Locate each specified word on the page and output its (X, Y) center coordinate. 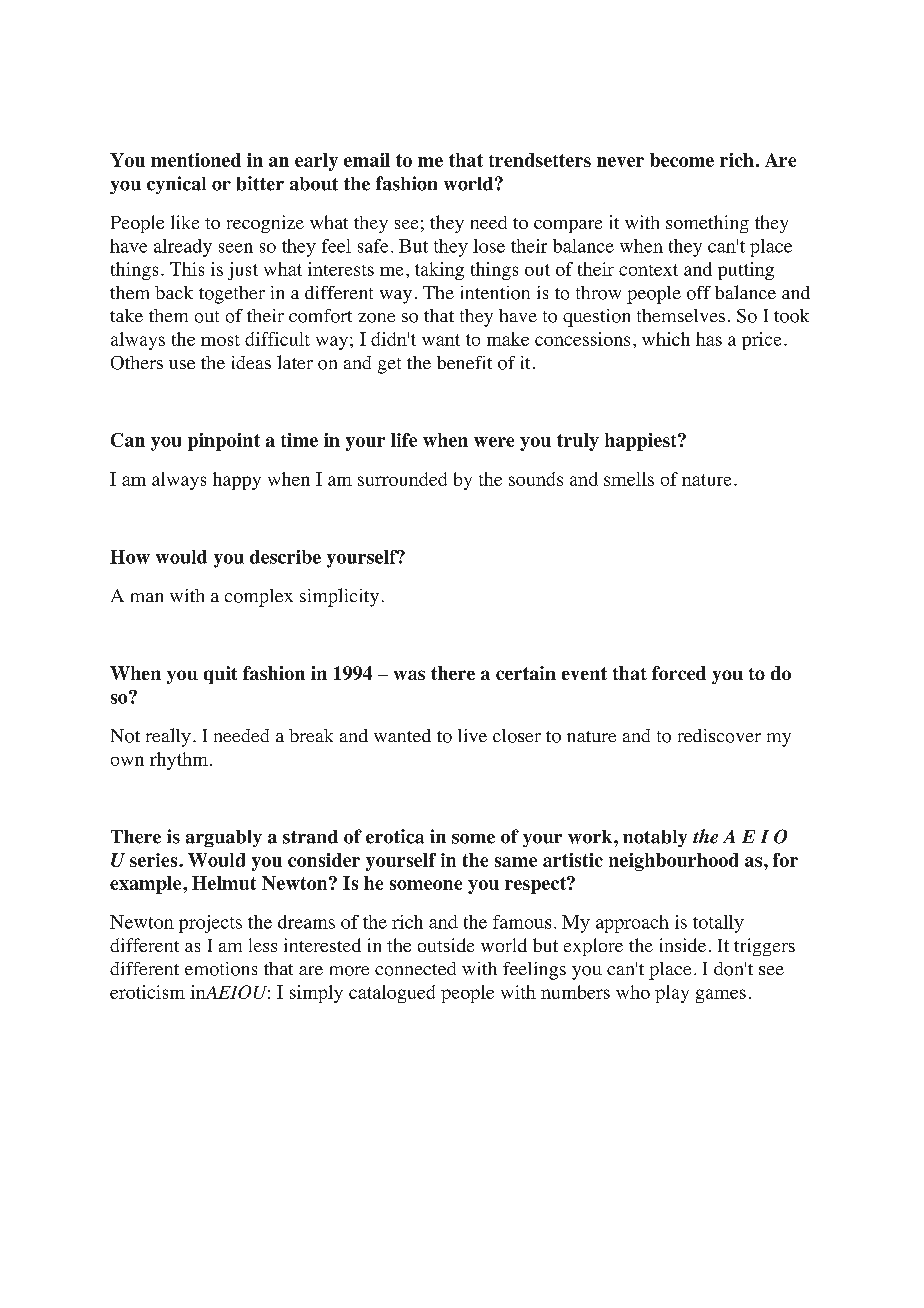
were (494, 442)
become (682, 160)
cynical (176, 185)
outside (446, 945)
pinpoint (224, 442)
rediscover (719, 736)
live (472, 735)
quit (220, 675)
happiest (642, 442)
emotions (221, 969)
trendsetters (540, 160)
